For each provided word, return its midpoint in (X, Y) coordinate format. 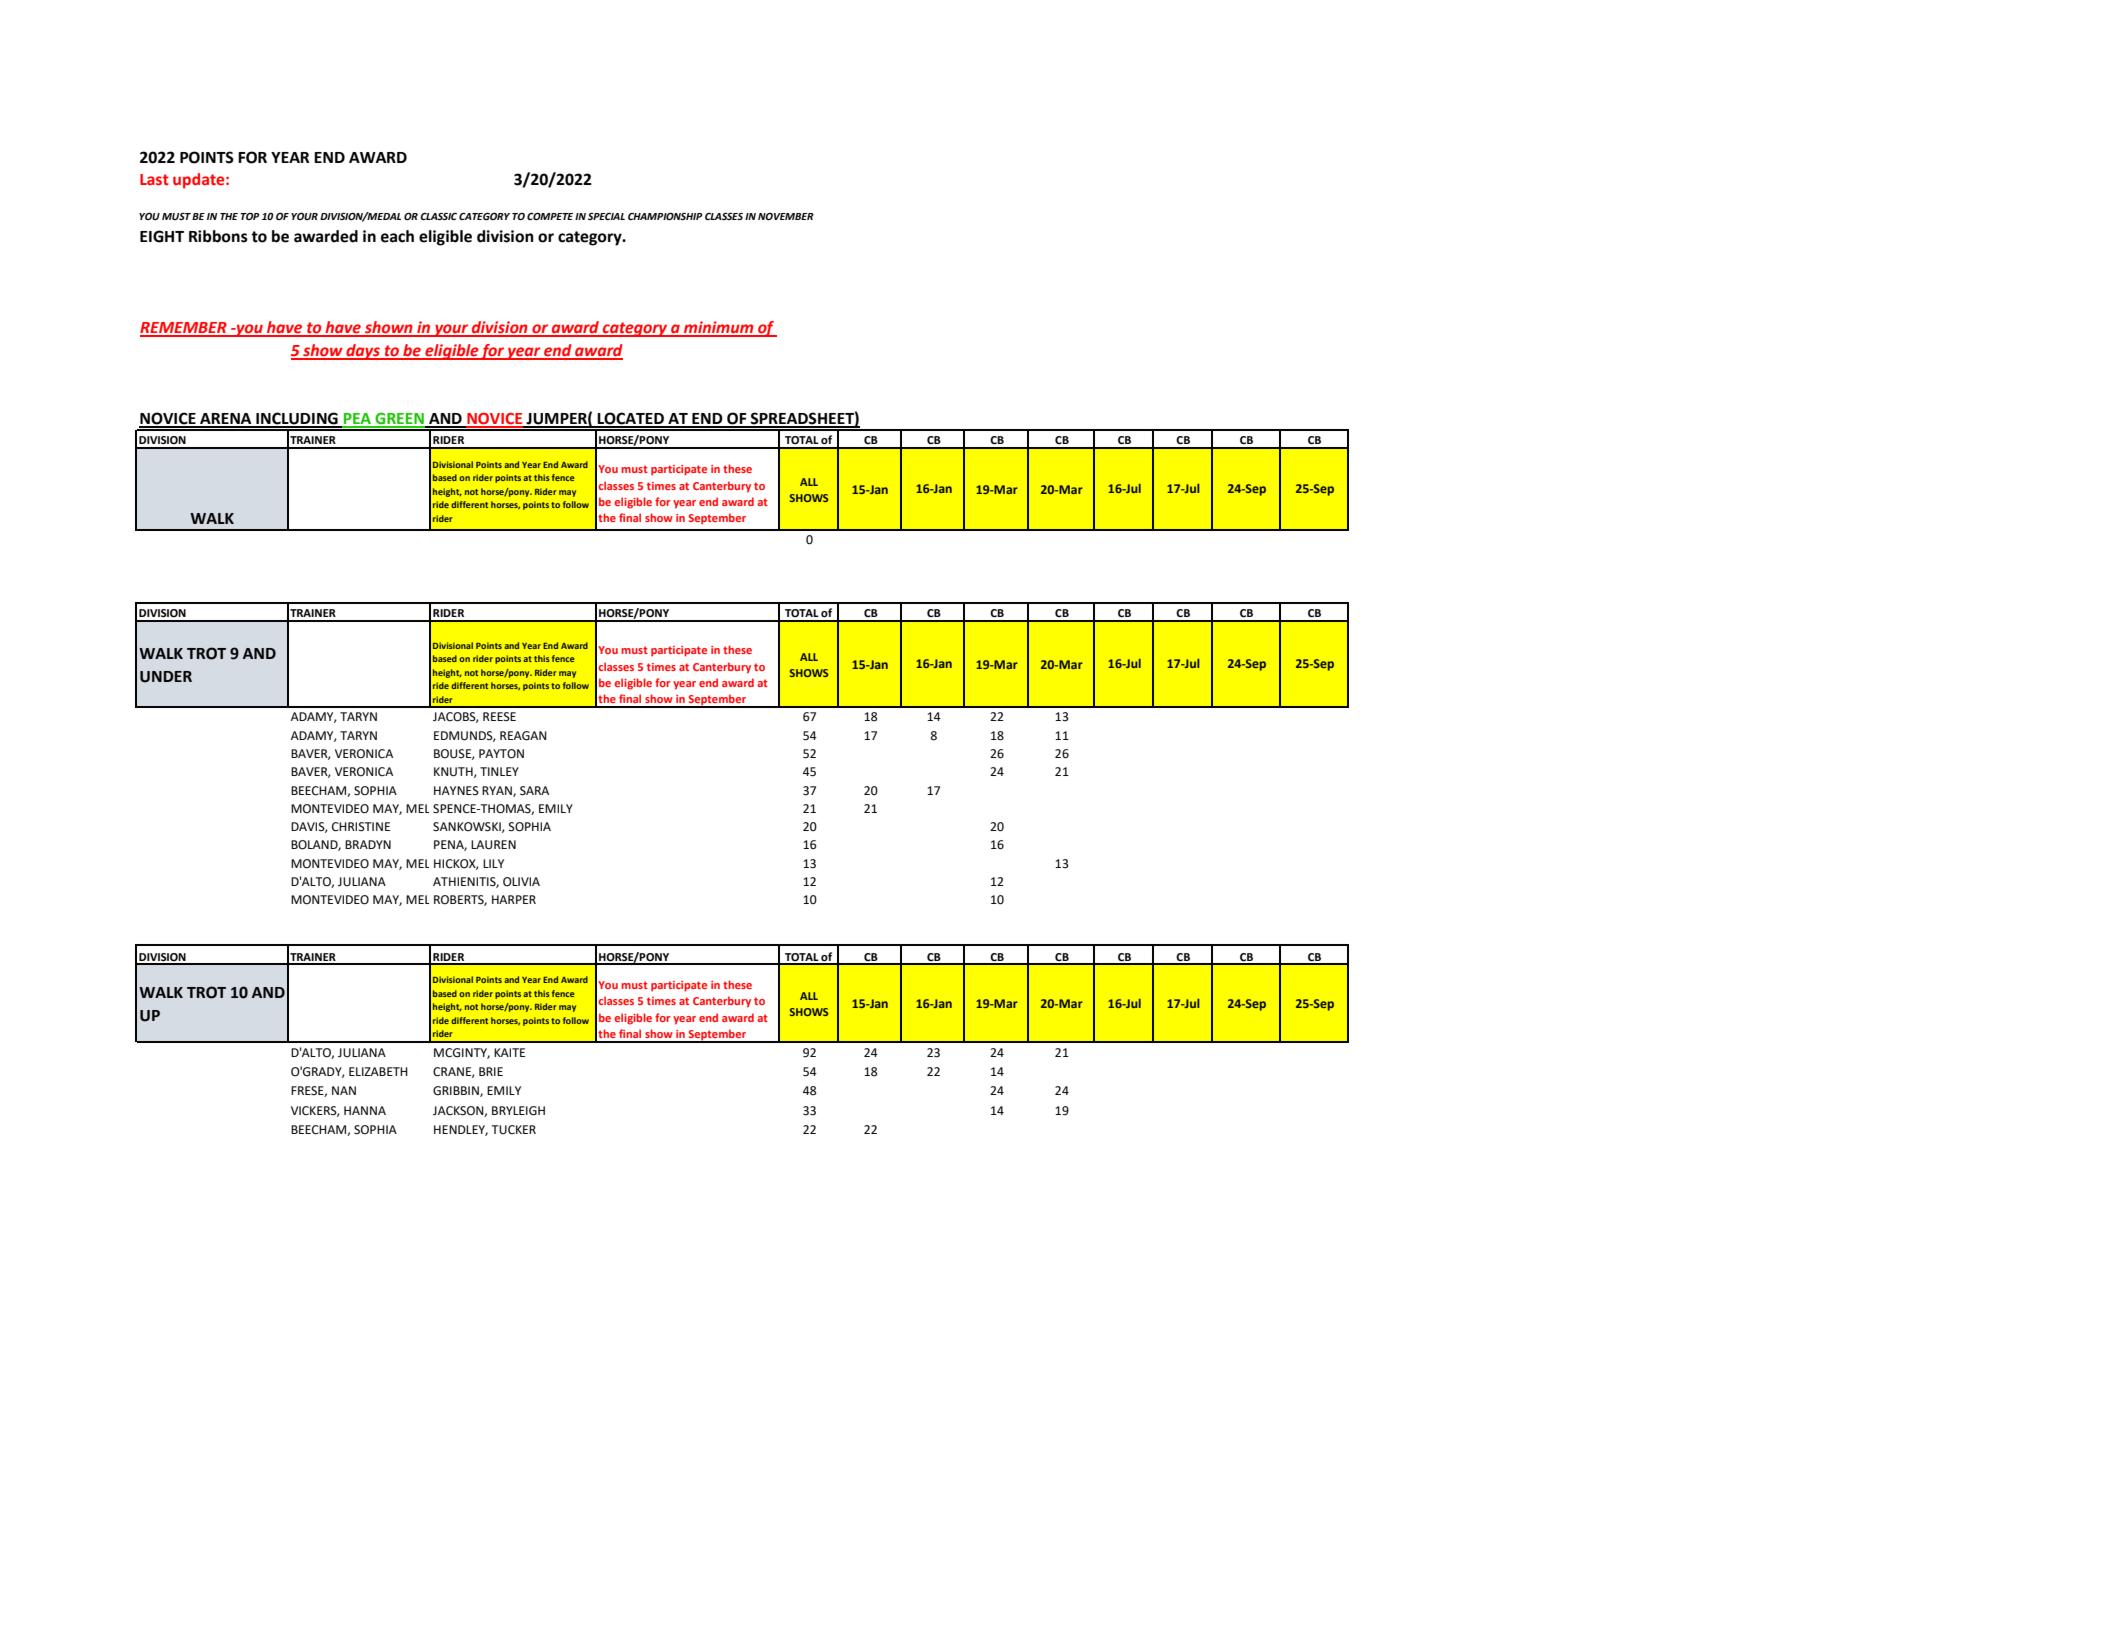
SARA (534, 791)
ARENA (226, 420)
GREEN (400, 419)
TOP (250, 216)
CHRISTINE (361, 827)
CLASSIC (438, 216)
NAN (344, 1090)
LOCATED (631, 419)
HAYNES (456, 790)
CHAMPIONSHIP (665, 216)
